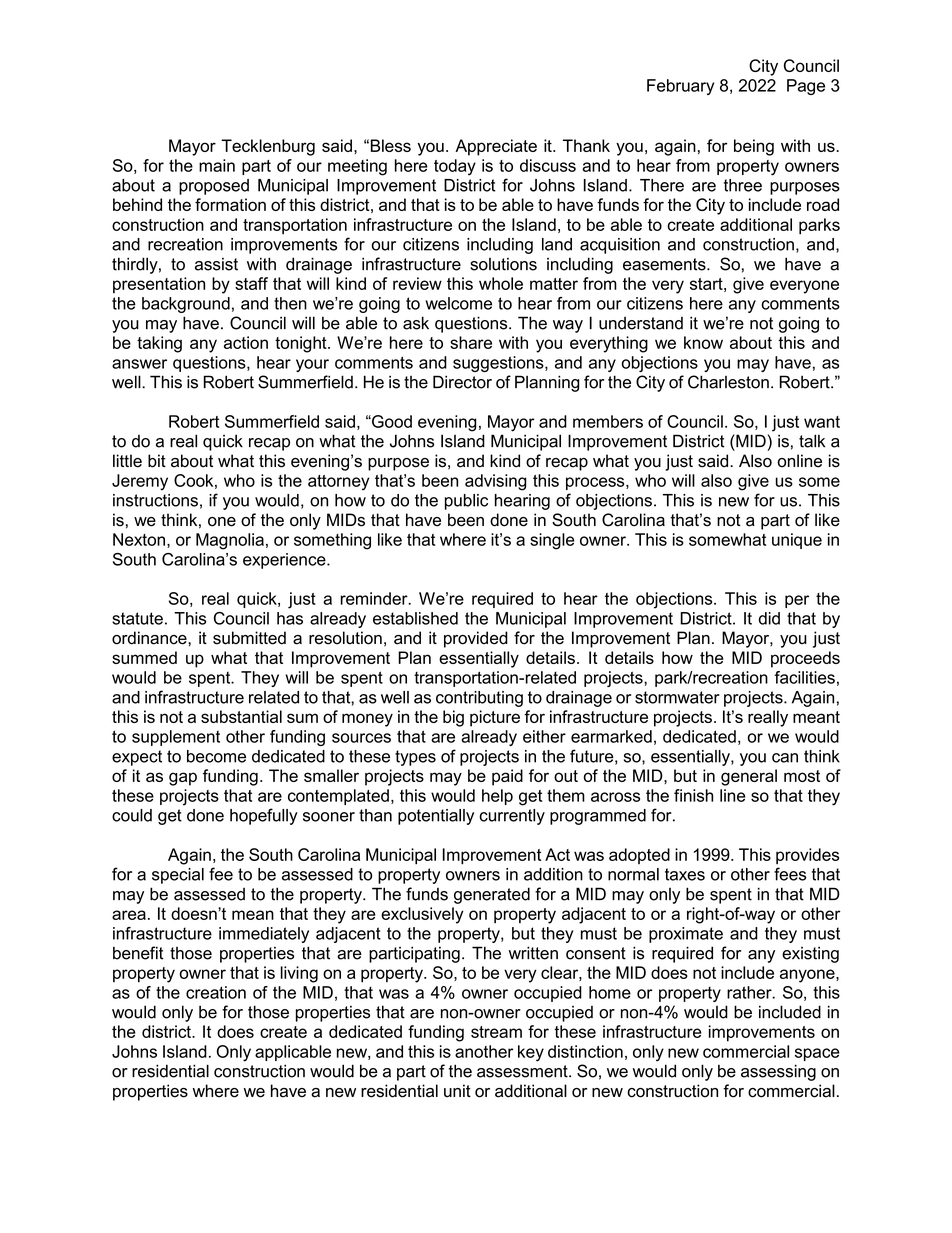 The image size is (952, 1233). I want to click on living, so click(299, 974).
